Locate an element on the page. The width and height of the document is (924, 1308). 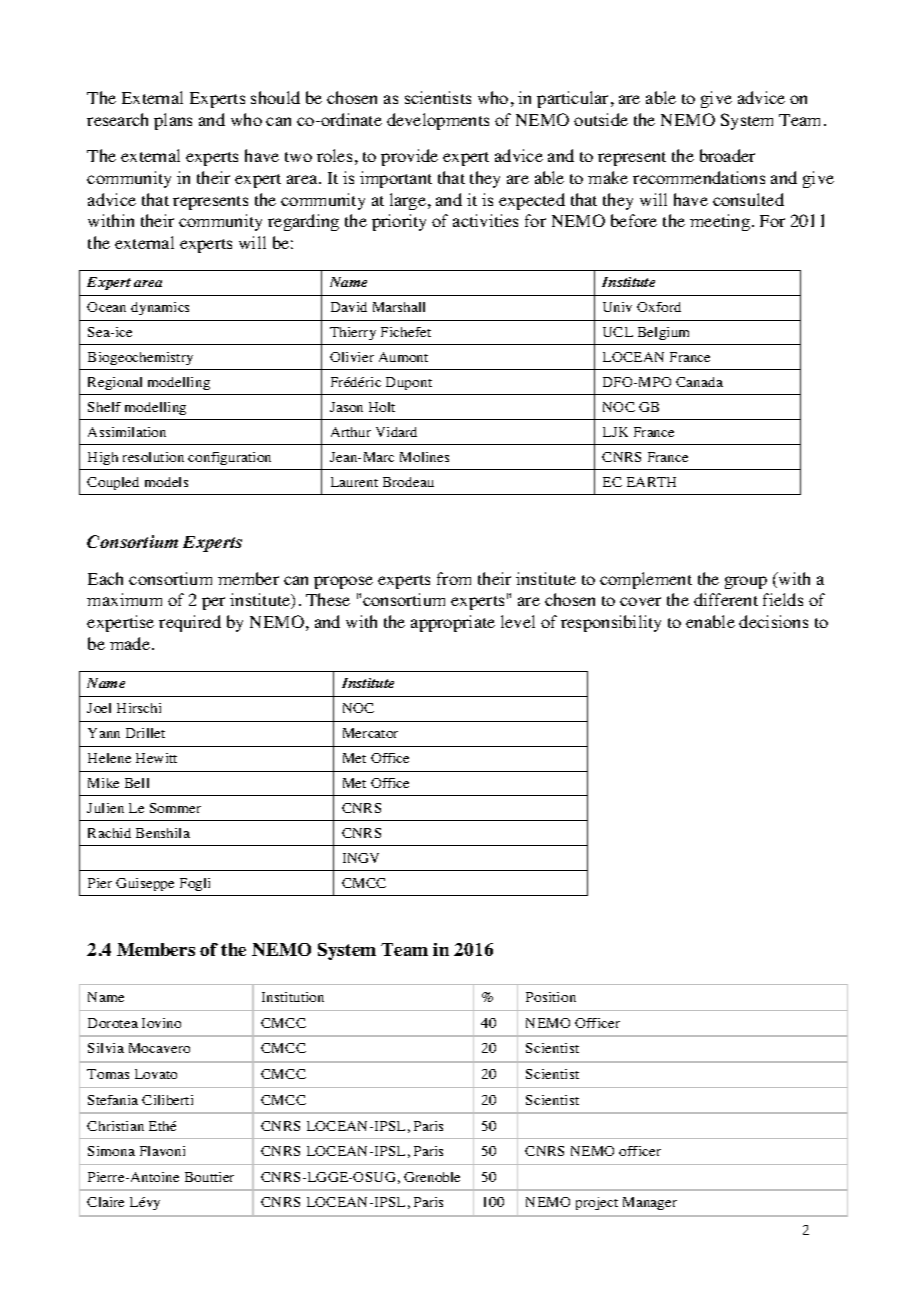
broader is located at coordinates (727, 155).
